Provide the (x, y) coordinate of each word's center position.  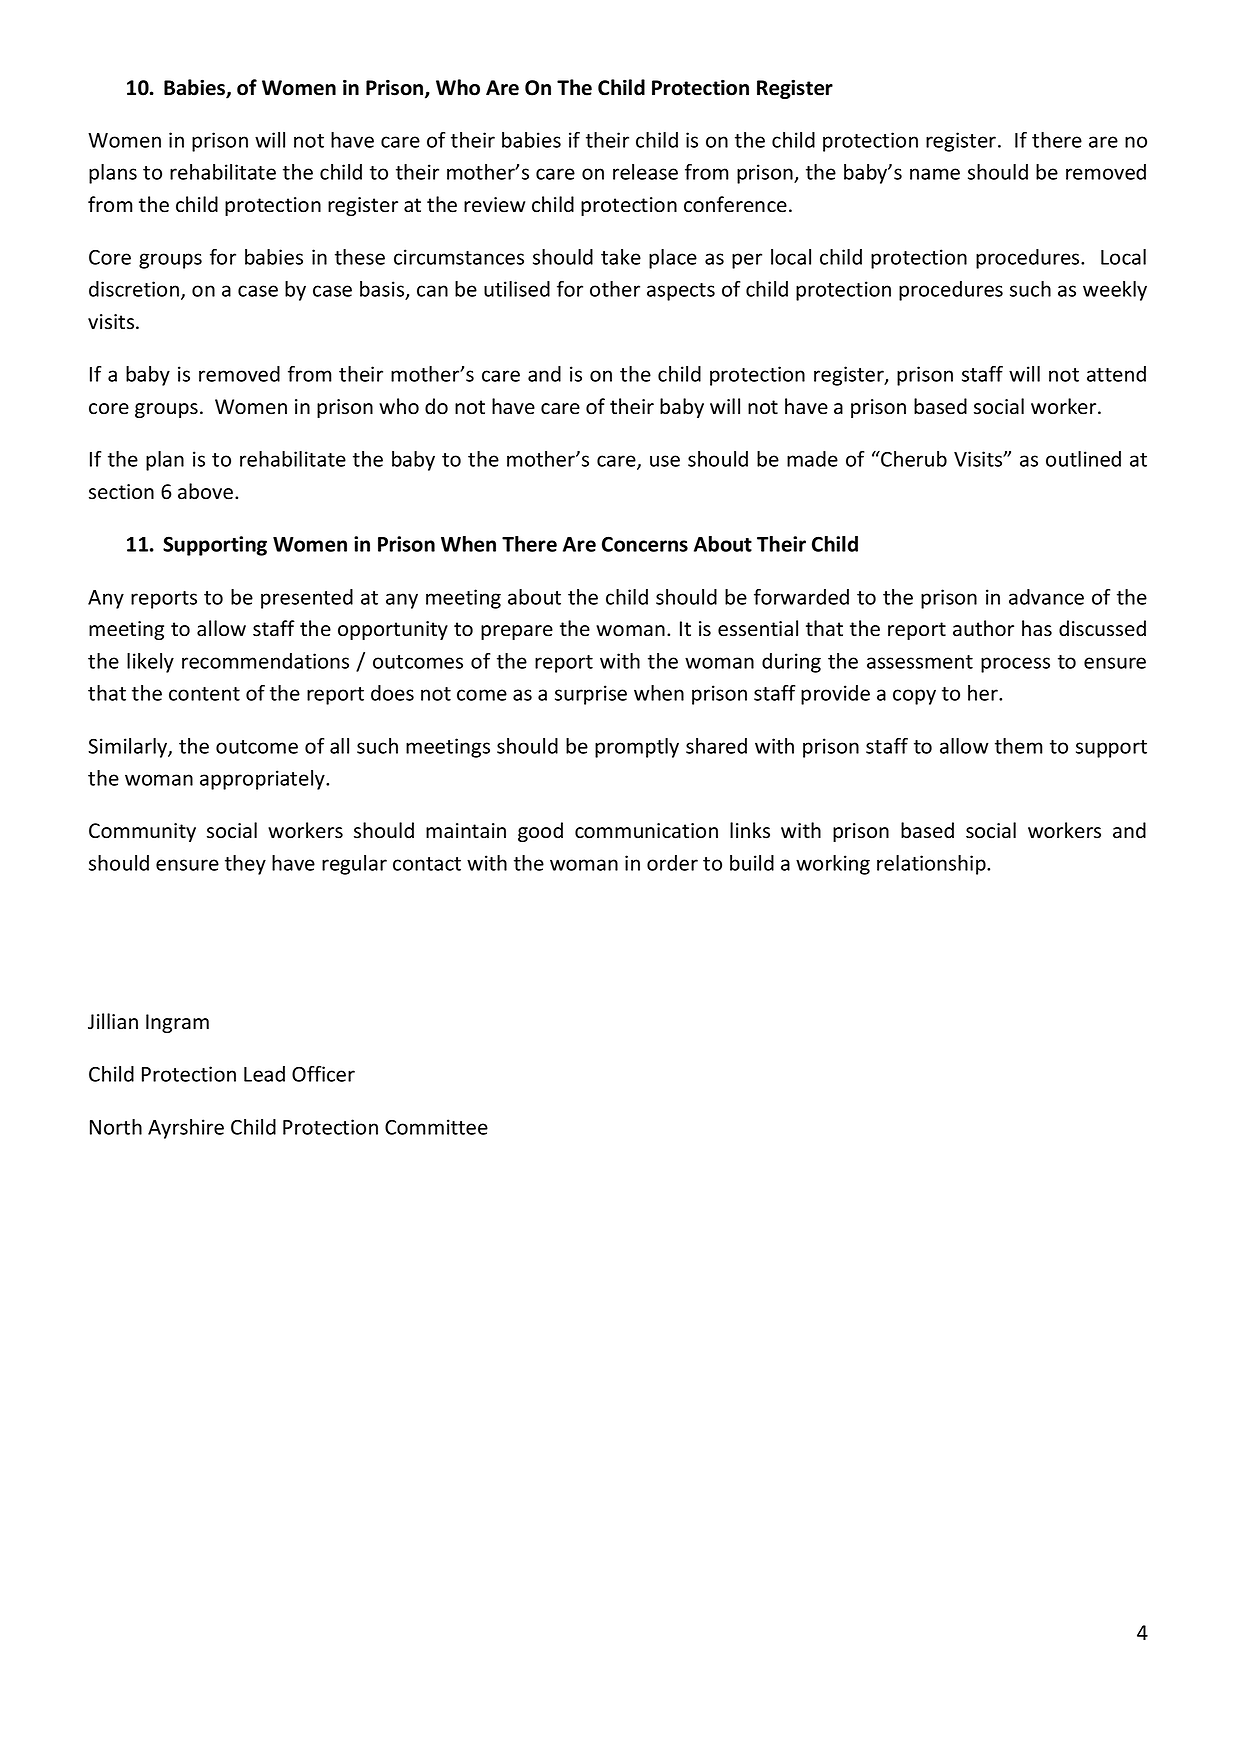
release (645, 172)
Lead (264, 1074)
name (935, 174)
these (360, 257)
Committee (436, 1127)
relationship (932, 865)
